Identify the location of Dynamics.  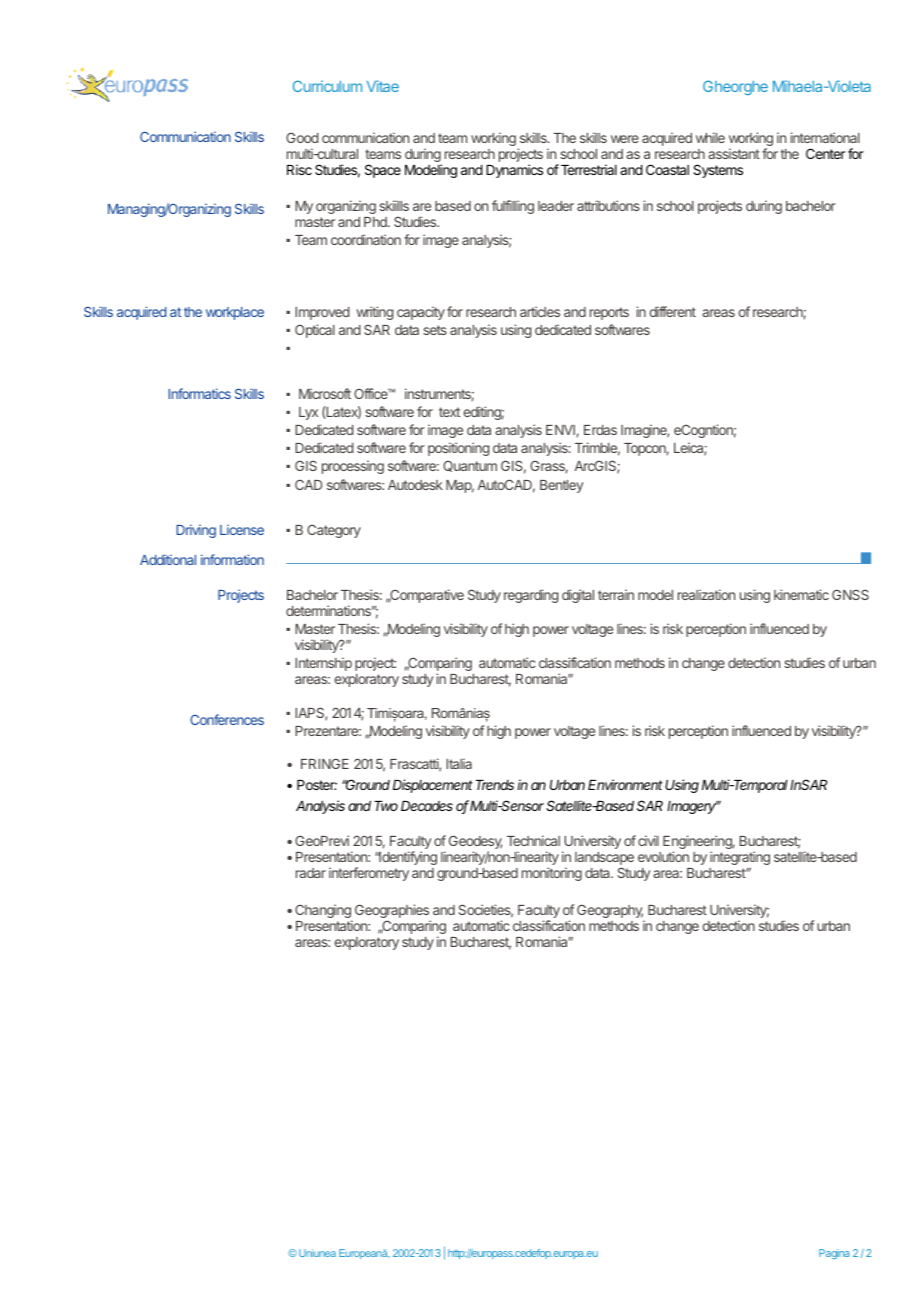
(514, 171).
